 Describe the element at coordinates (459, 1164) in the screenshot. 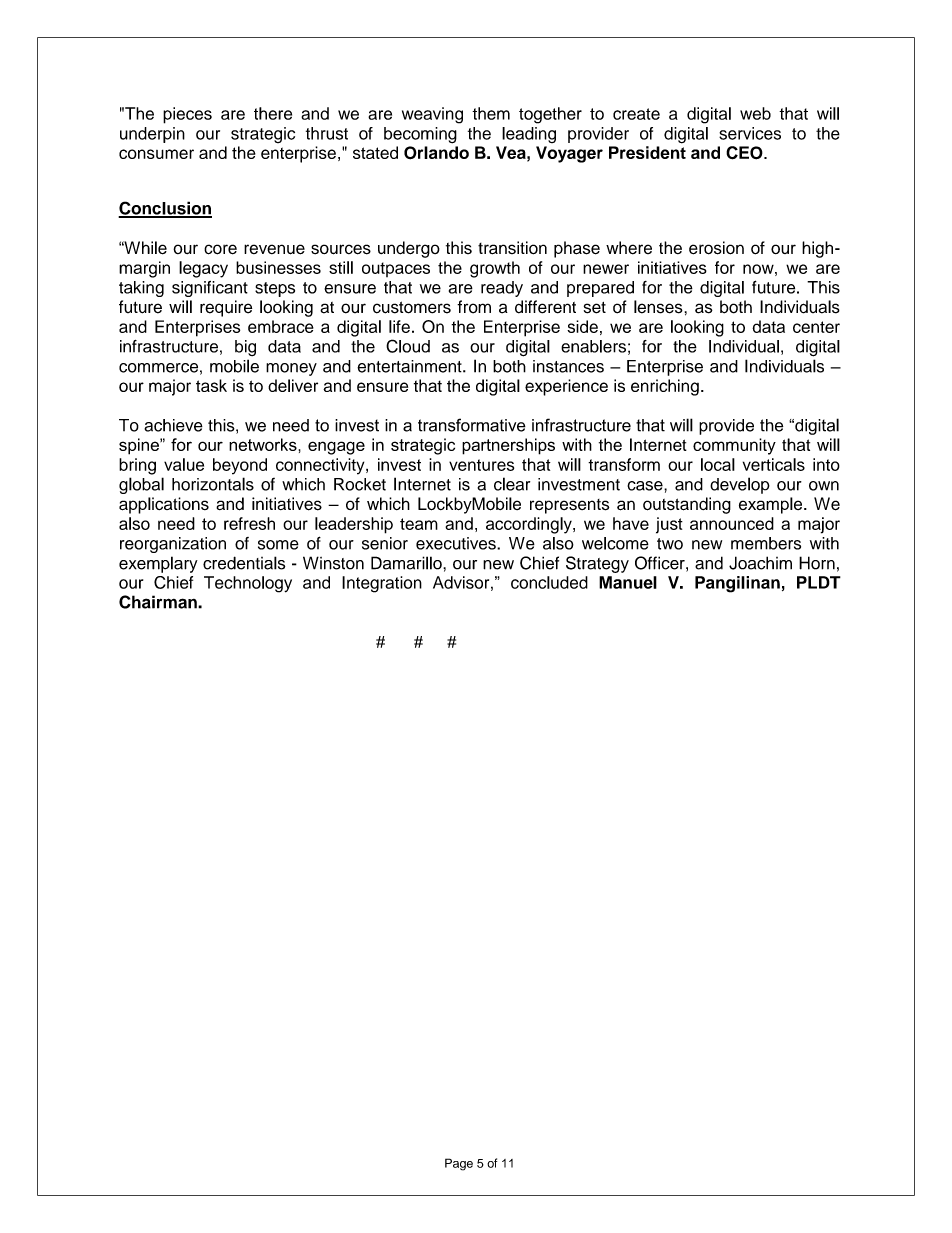

I see `Page` at that location.
